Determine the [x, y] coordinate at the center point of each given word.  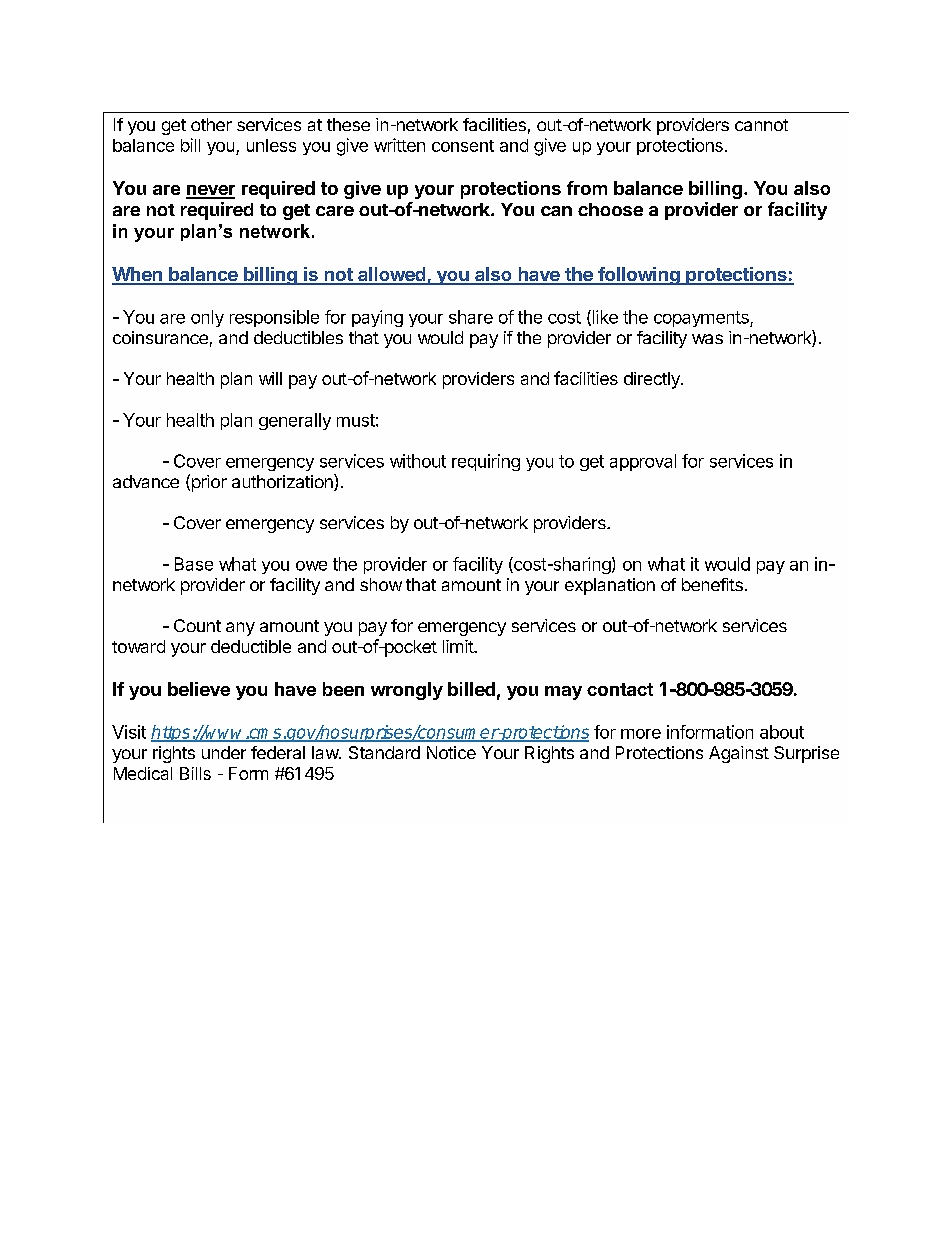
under [224, 752]
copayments [702, 319]
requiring [486, 462]
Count [197, 625]
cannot [761, 125]
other [211, 124]
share [471, 317]
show [381, 584]
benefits [712, 584]
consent [463, 146]
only [207, 318]
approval [643, 462]
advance [146, 481]
